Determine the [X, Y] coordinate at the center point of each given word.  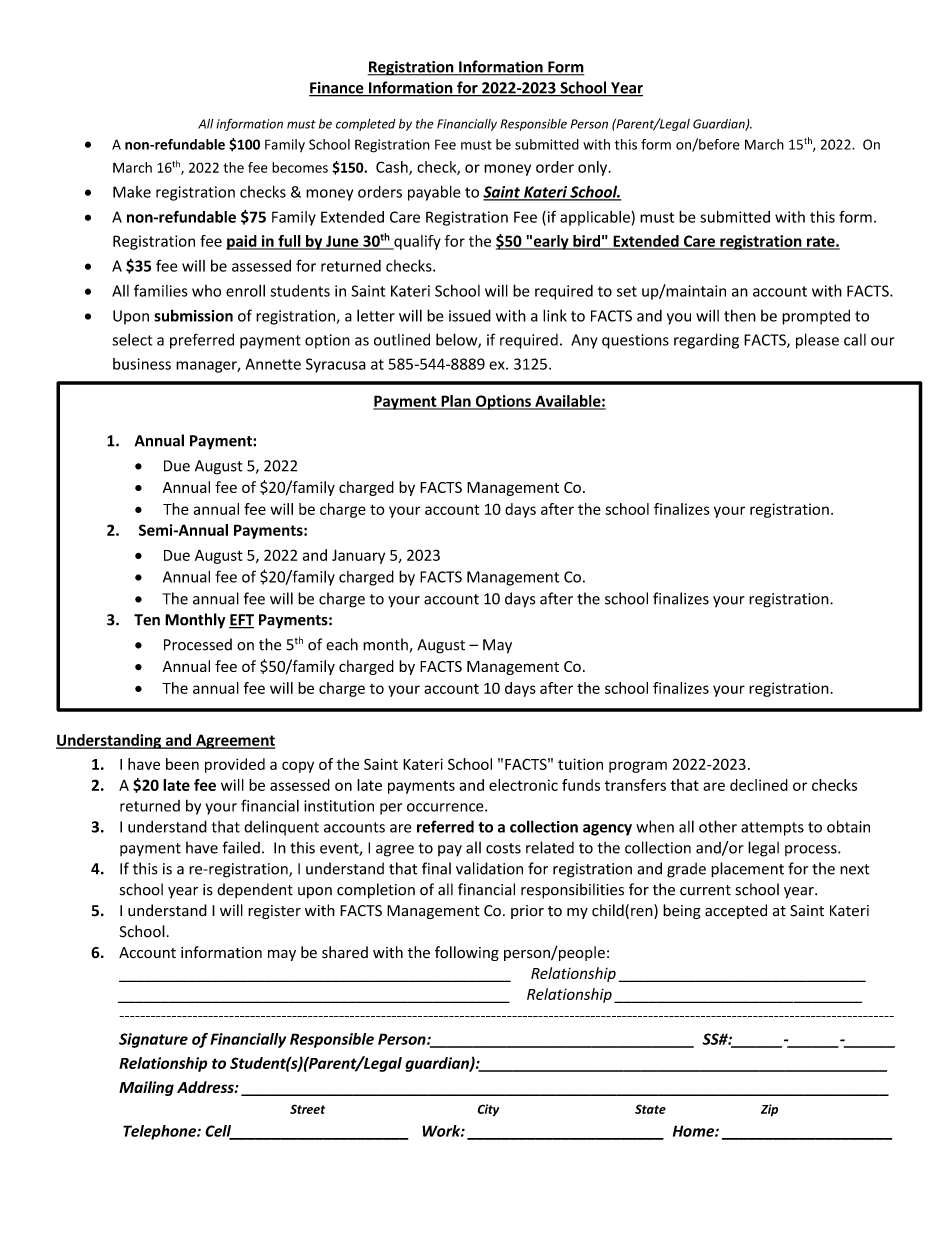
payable [434, 193]
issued [470, 315]
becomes [300, 167]
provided [235, 765]
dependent [255, 890]
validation [489, 868]
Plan [456, 402]
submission [193, 315]
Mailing [146, 1088]
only [594, 168]
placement [747, 870]
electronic [523, 785]
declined [759, 785]
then [740, 315]
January [358, 556]
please [817, 341]
